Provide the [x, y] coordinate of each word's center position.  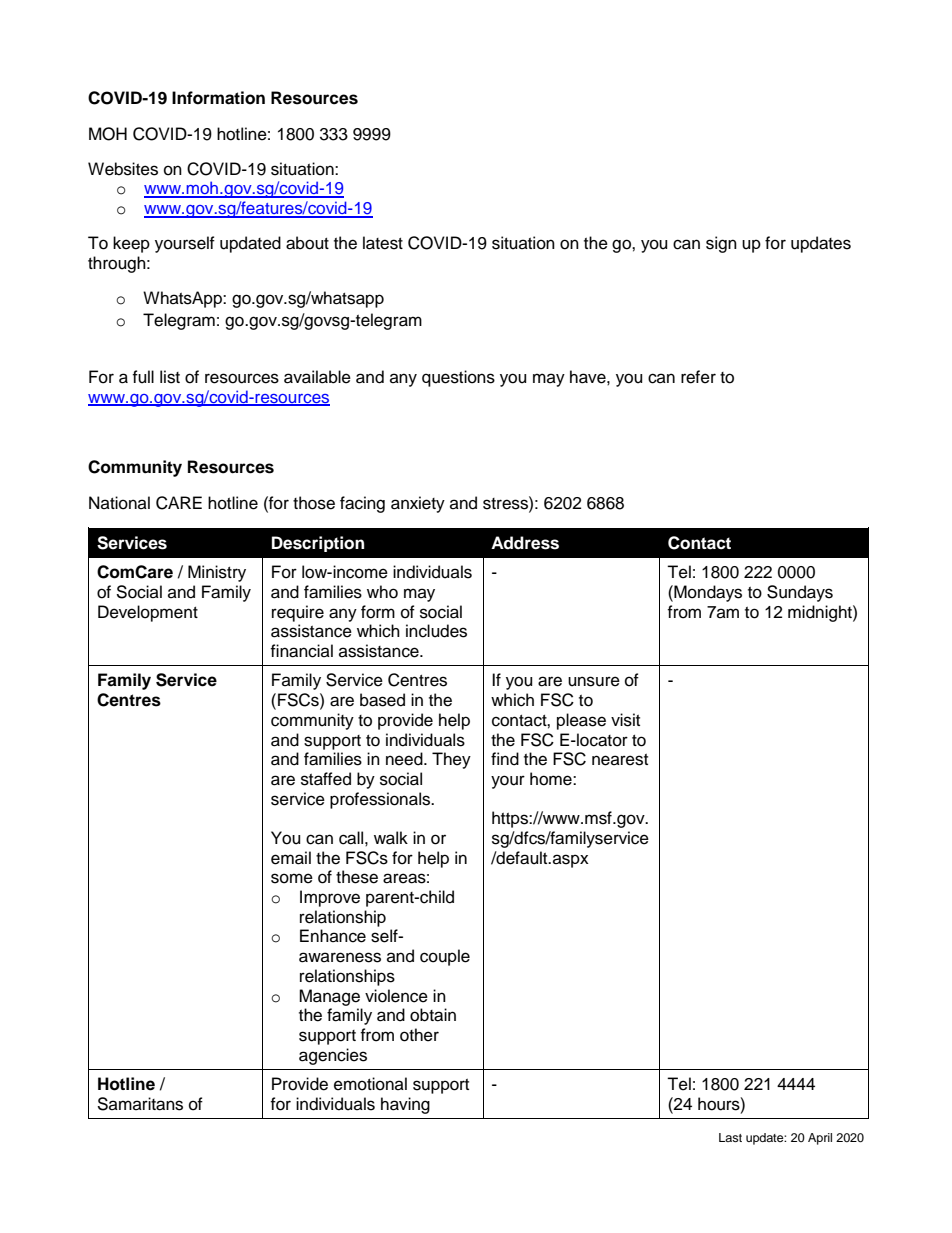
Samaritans [140, 1104]
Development [148, 613]
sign [721, 244]
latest [383, 243]
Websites [123, 169]
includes [436, 631]
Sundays [800, 593]
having [405, 1105]
